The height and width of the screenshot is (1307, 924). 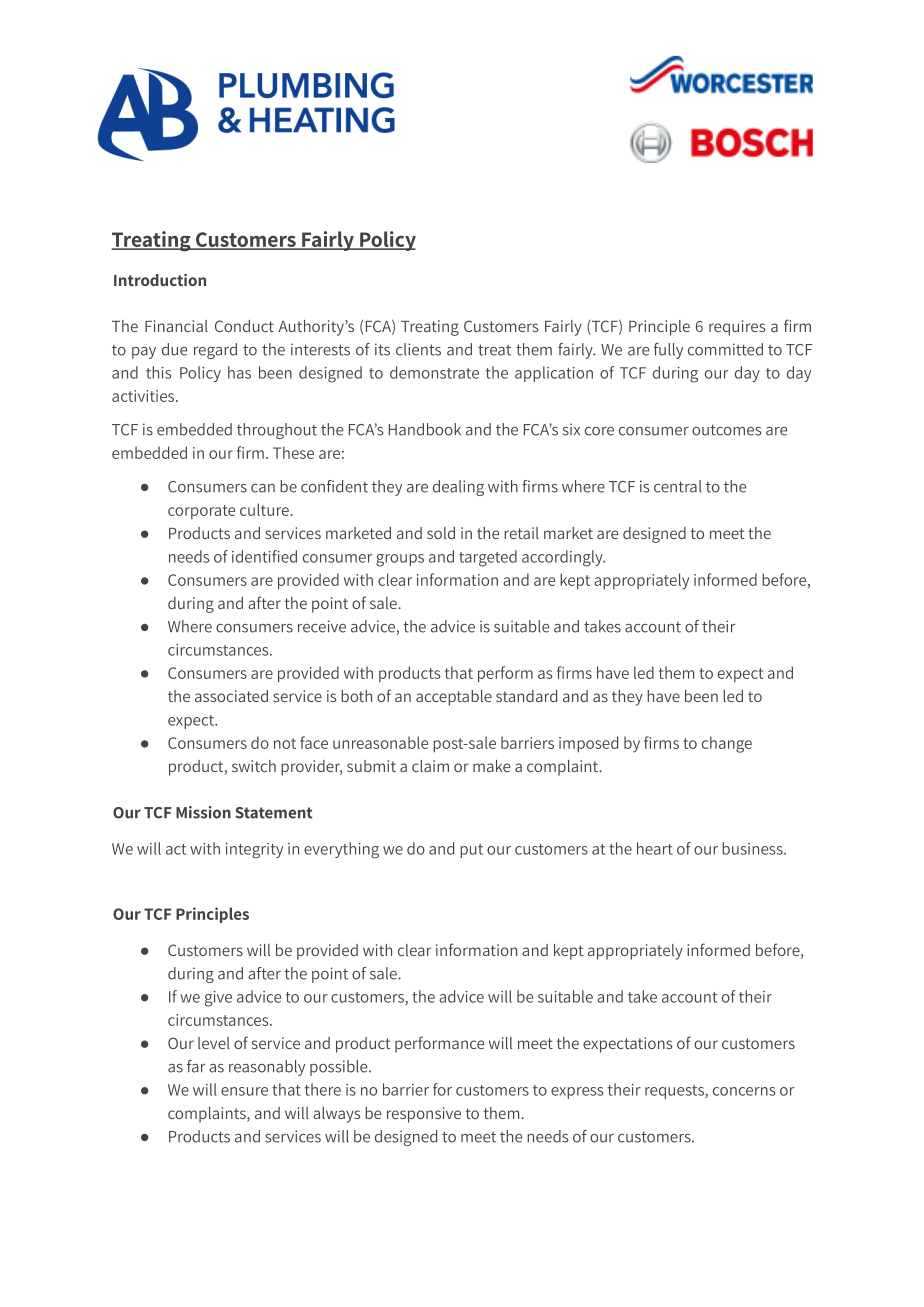 I want to click on Conduct, so click(x=244, y=326).
